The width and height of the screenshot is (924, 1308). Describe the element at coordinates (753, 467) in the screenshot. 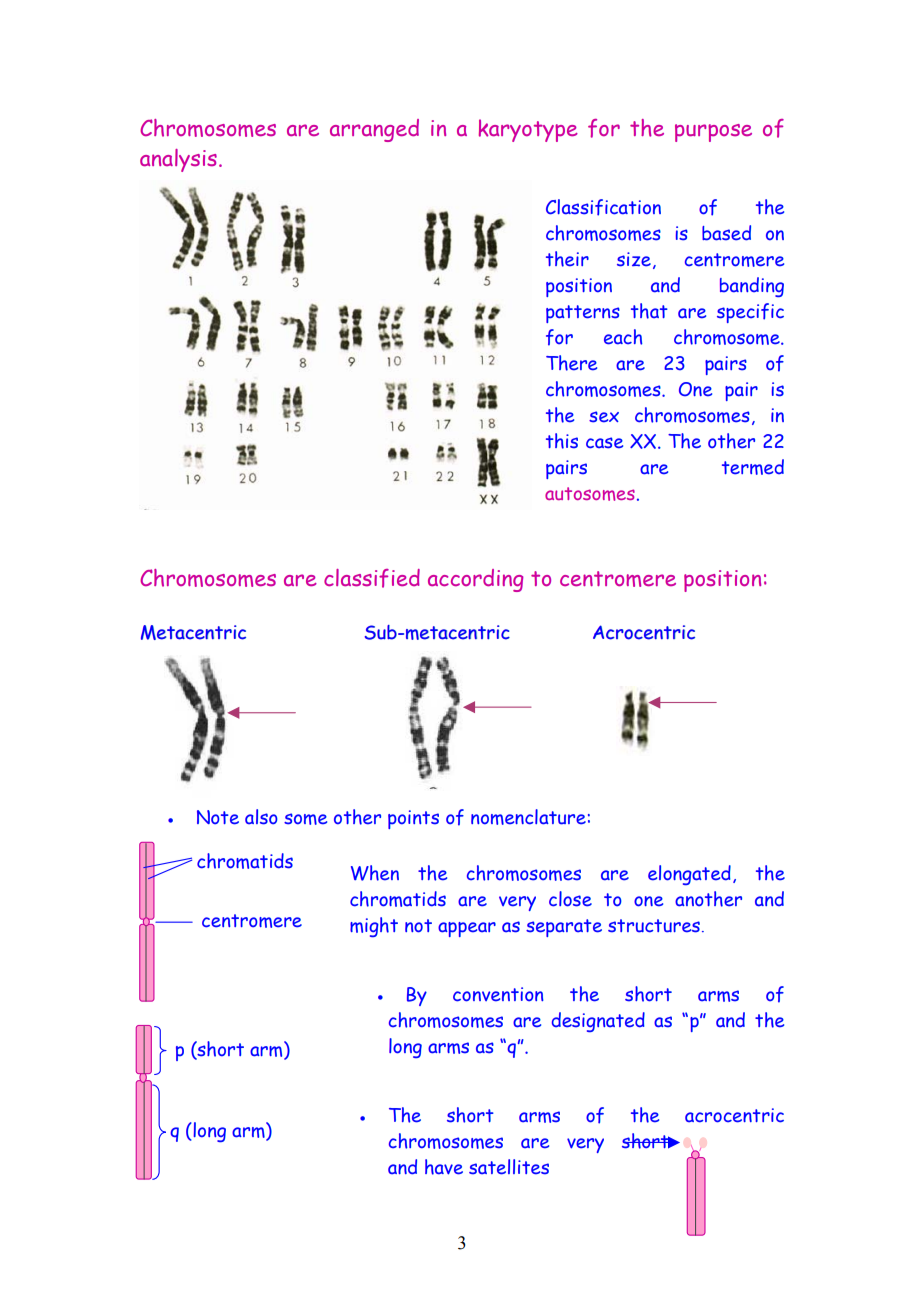

I see `termed` at that location.
